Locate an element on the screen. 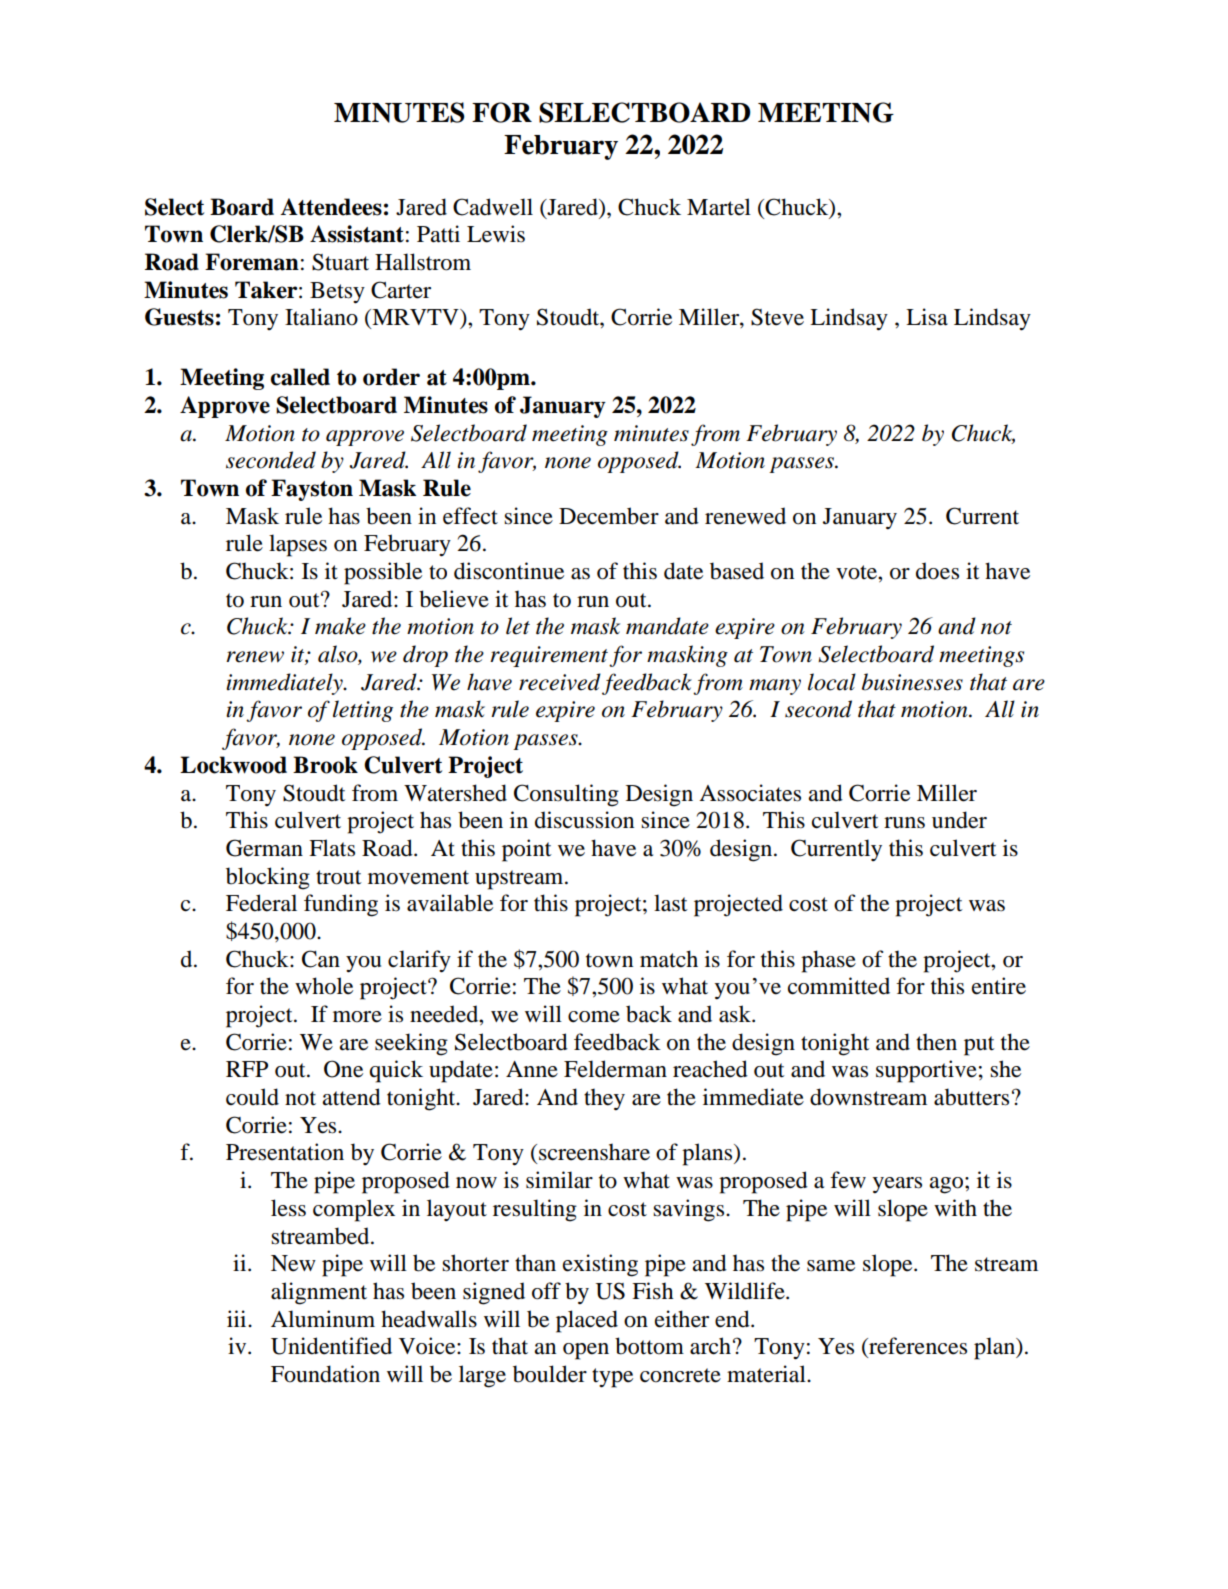 The image size is (1228, 1589). iii is located at coordinates (238, 1318).
